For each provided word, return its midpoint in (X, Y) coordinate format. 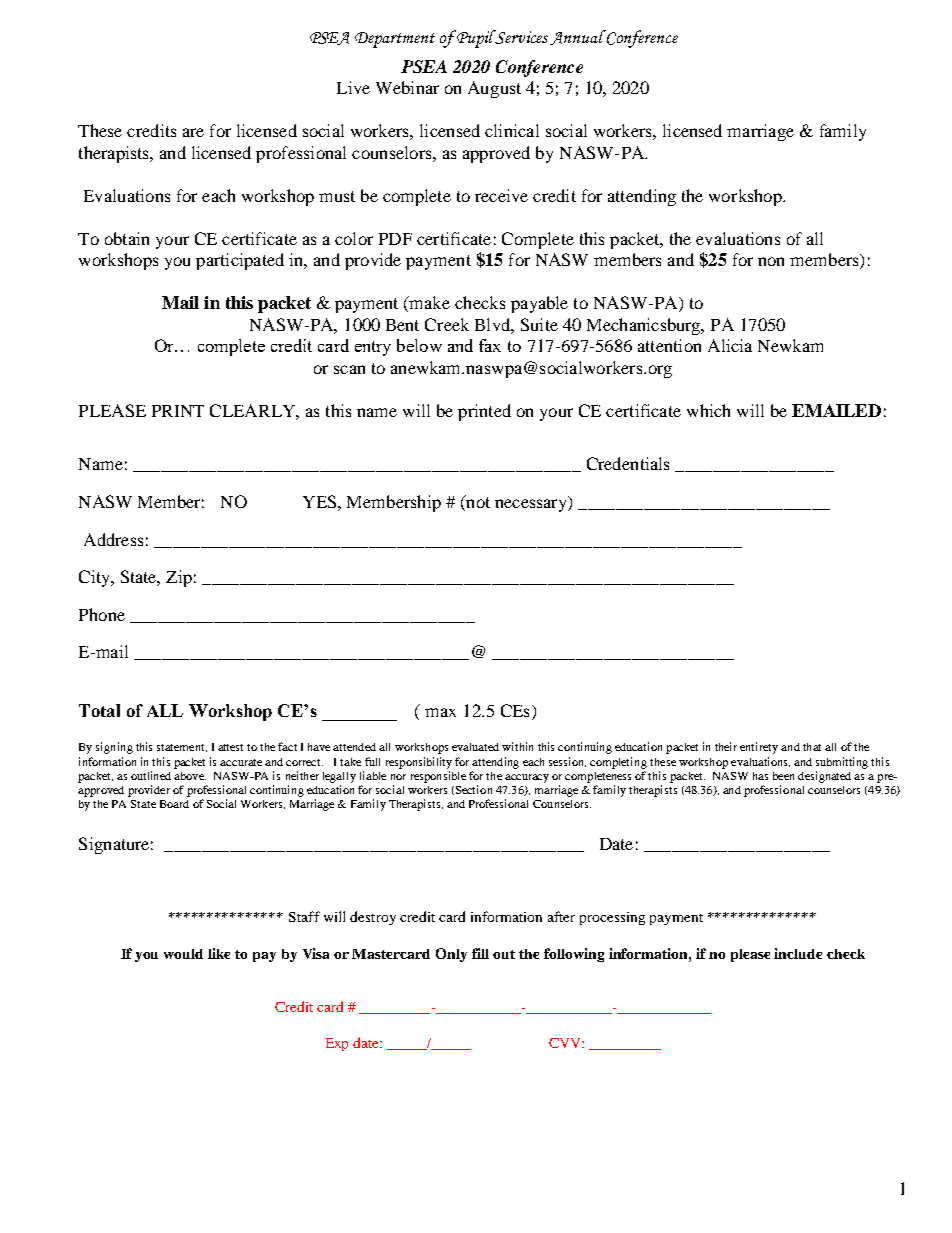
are (193, 132)
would (183, 954)
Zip (179, 578)
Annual (578, 37)
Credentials (628, 463)
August (494, 89)
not (477, 503)
